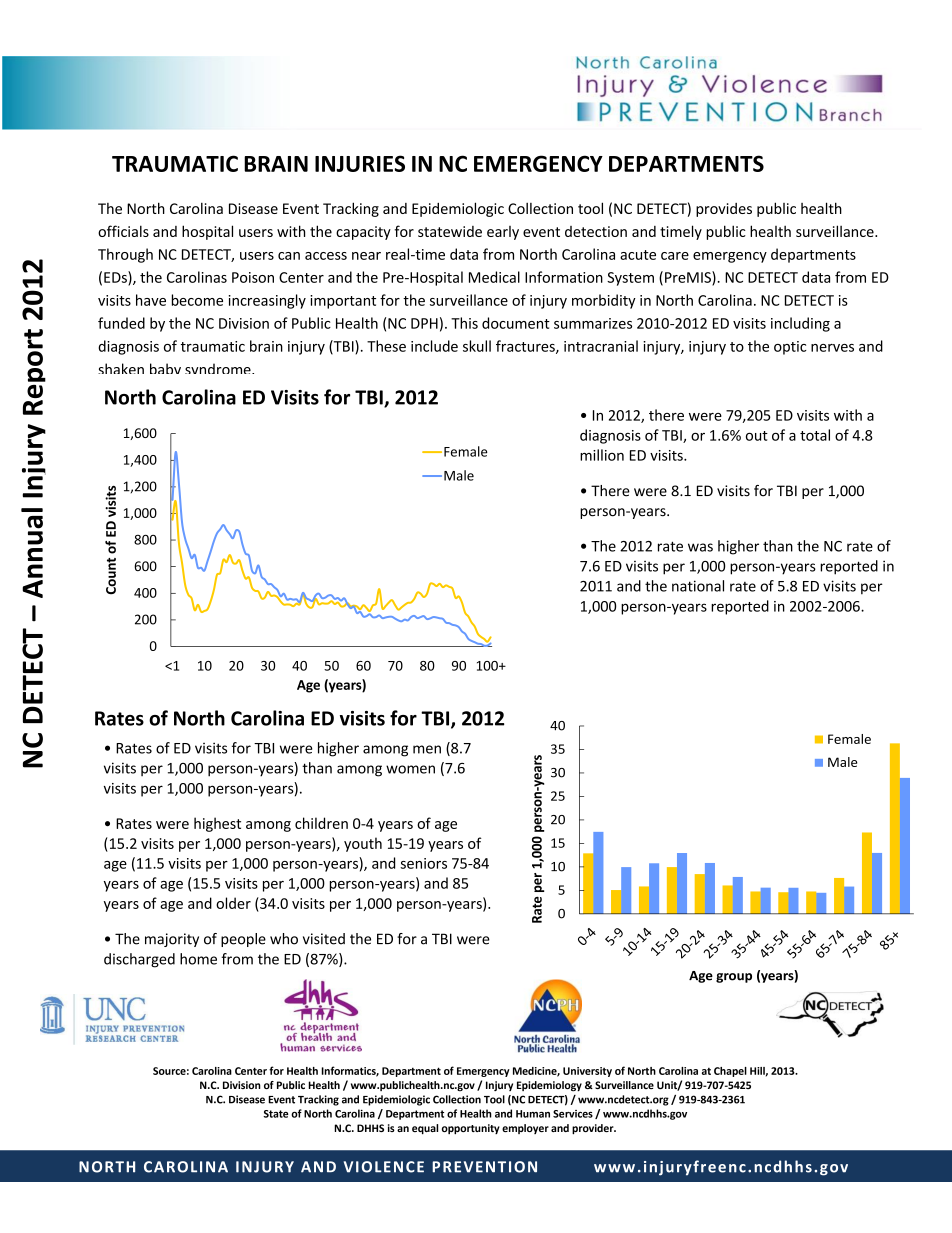 This image has width=952, height=1233. Describe the element at coordinates (123, 231) in the image. I see `officials` at that location.
